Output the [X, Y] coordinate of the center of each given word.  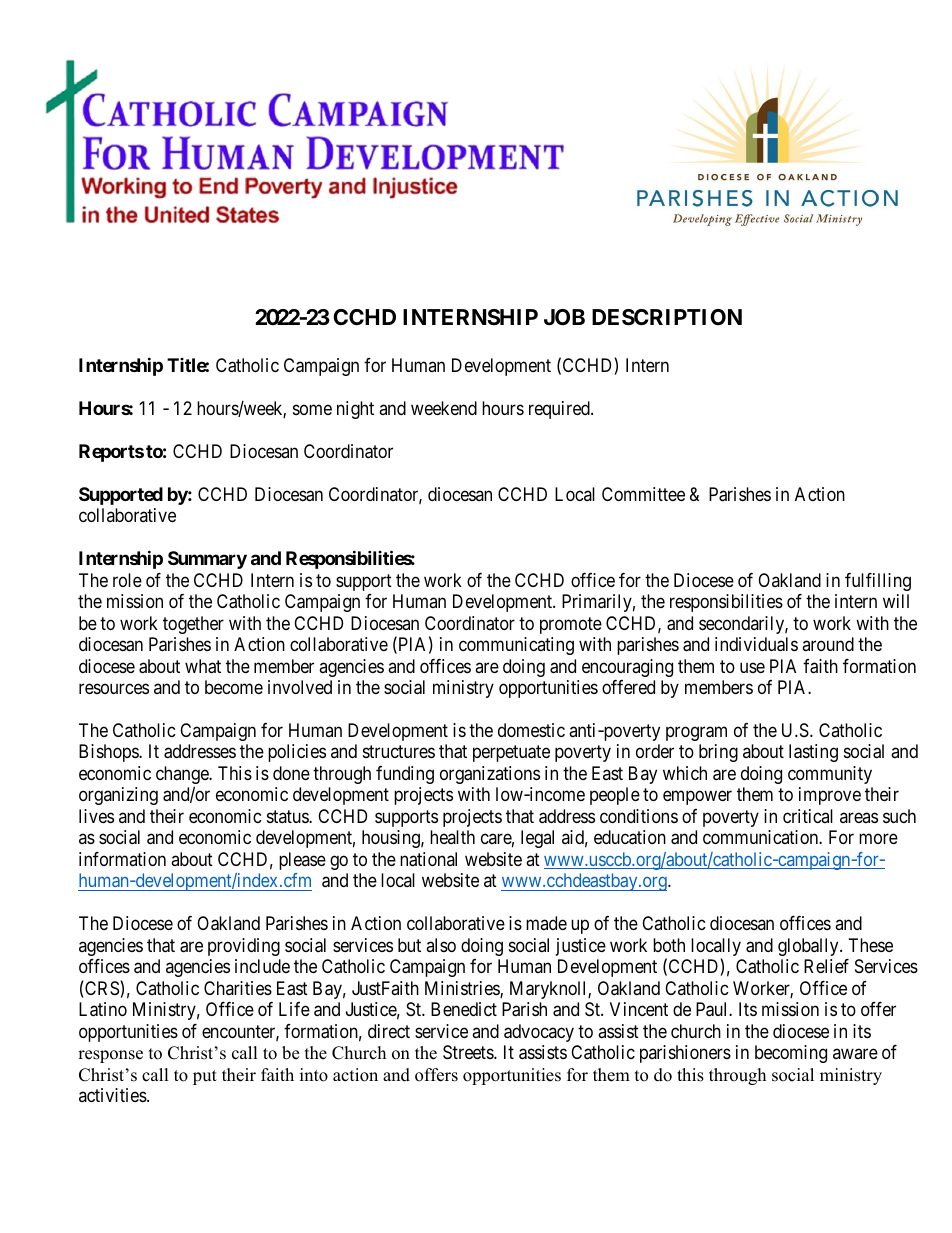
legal [537, 839]
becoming [791, 1054]
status [288, 816]
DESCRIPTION [667, 317]
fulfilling [878, 582]
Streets [469, 1052]
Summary [207, 560]
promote [571, 625]
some [312, 409]
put [205, 1077]
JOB [564, 317]
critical [808, 816]
